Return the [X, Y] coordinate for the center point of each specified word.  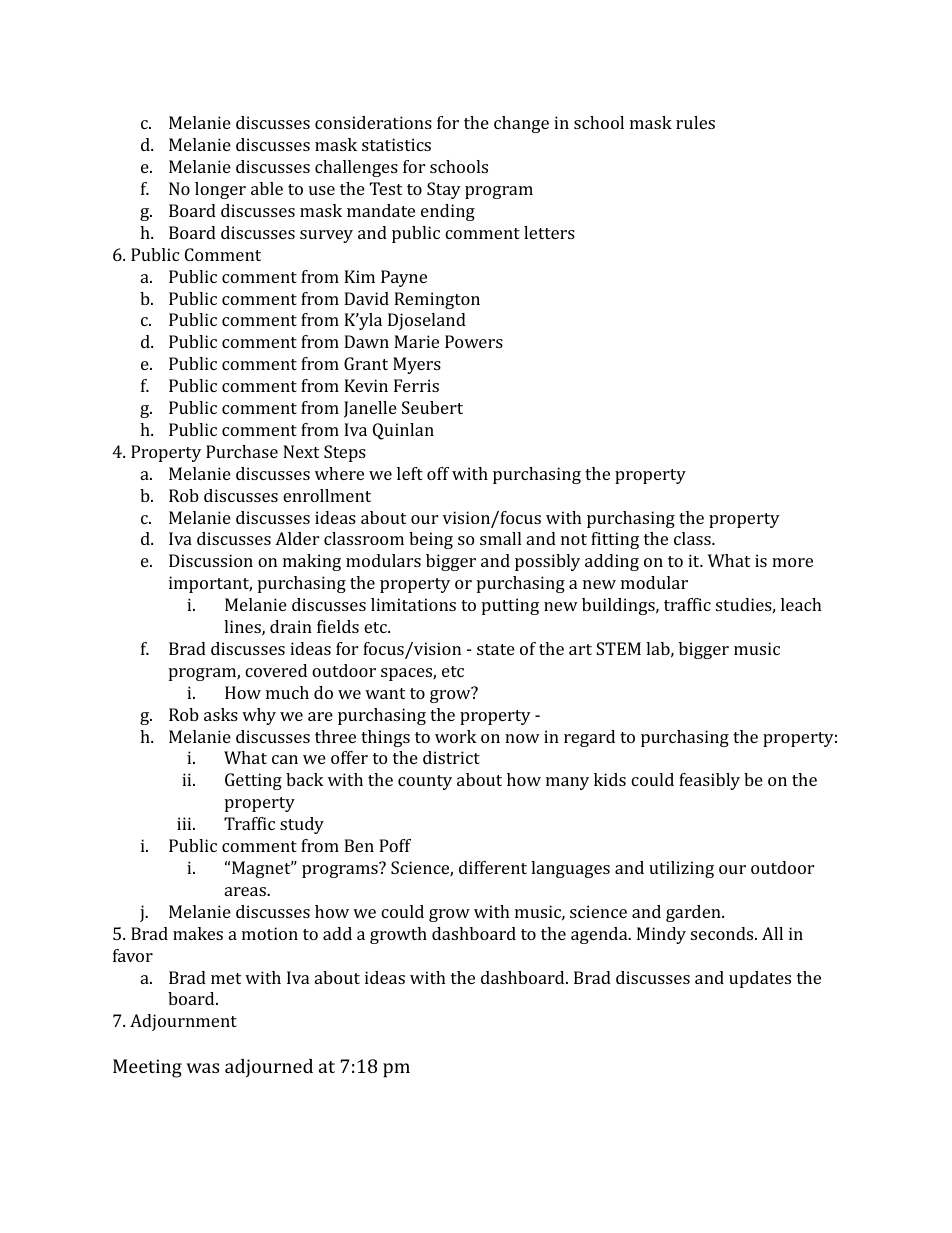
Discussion [211, 560]
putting [510, 606]
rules [695, 122]
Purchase [242, 451]
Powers [474, 341]
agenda [600, 935]
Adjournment [183, 1022]
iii [185, 823]
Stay [444, 190]
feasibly [709, 781]
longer [220, 190]
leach [801, 604]
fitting [615, 540]
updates [760, 979]
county [425, 782]
